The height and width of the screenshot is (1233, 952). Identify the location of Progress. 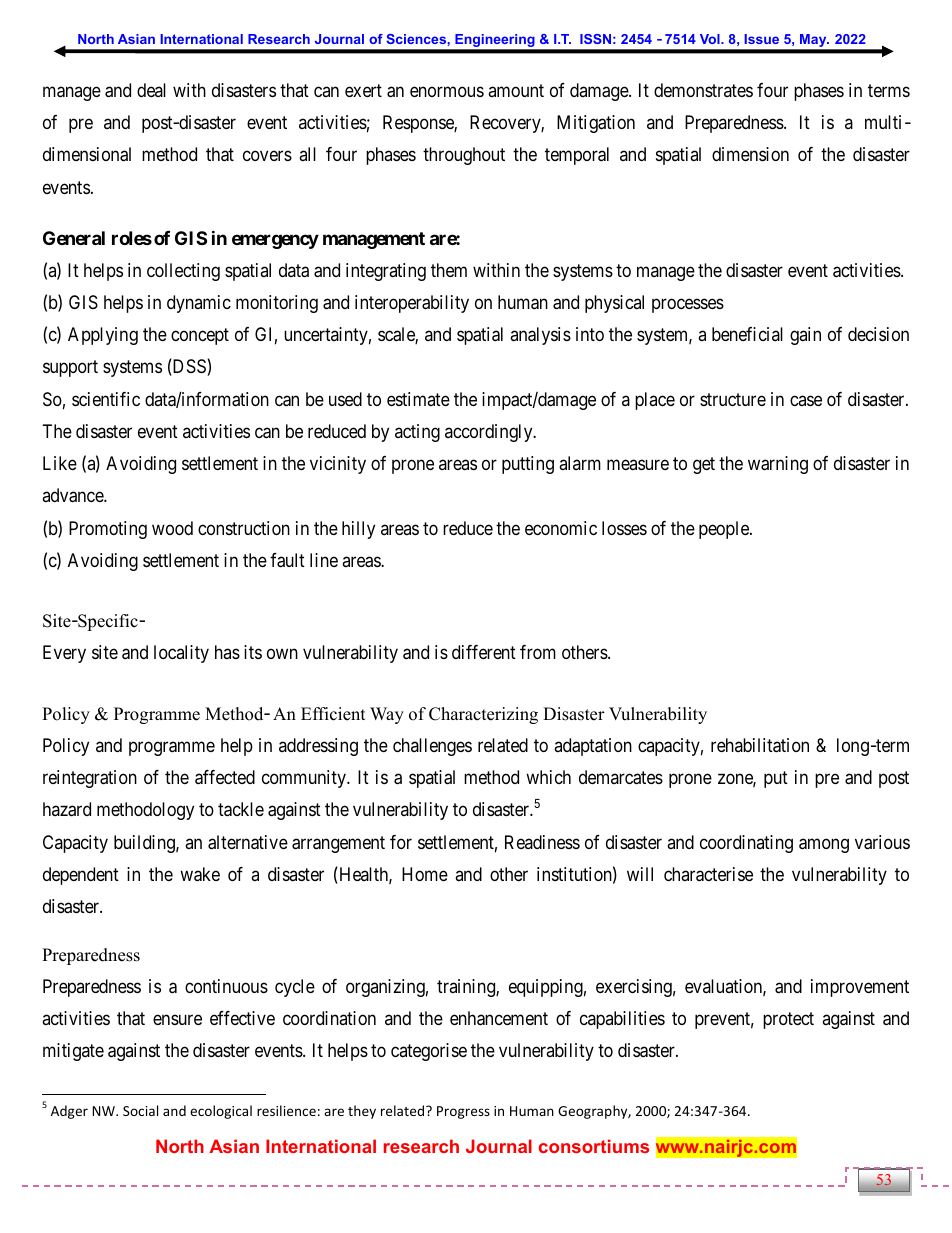
(463, 1112).
